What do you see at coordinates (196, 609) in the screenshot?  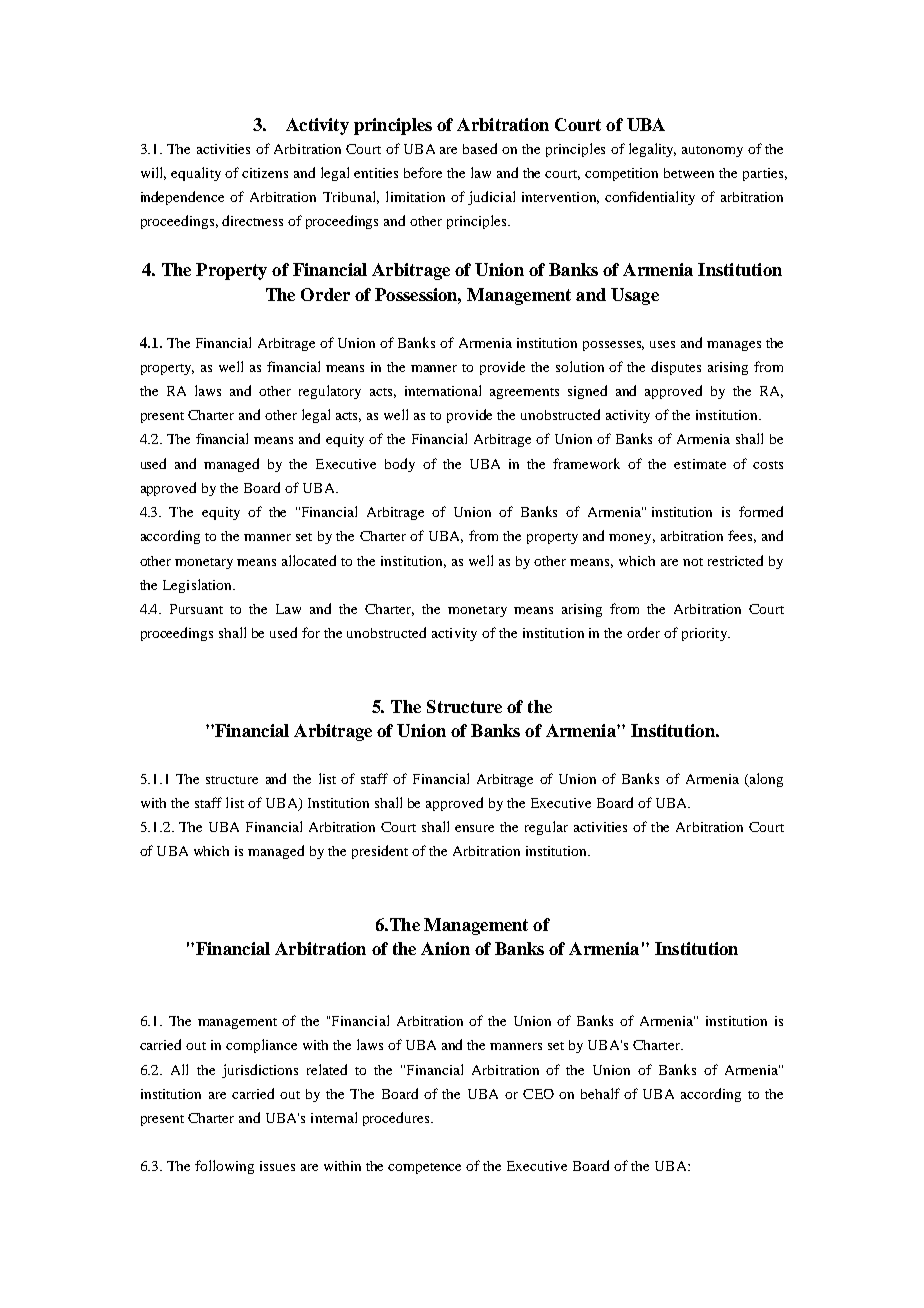 I see `Pursuant` at bounding box center [196, 609].
